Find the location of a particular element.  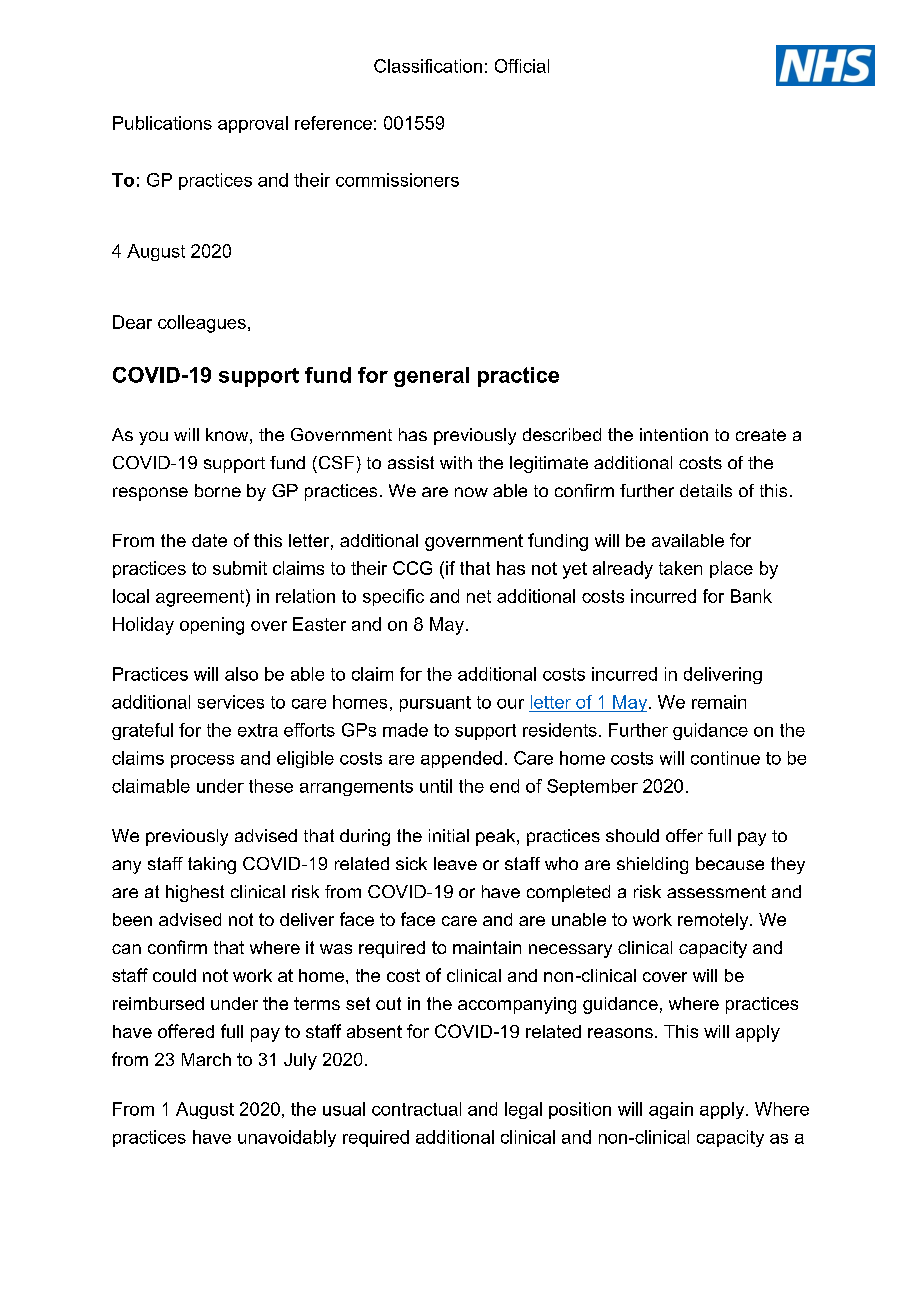

intention is located at coordinates (674, 434).
